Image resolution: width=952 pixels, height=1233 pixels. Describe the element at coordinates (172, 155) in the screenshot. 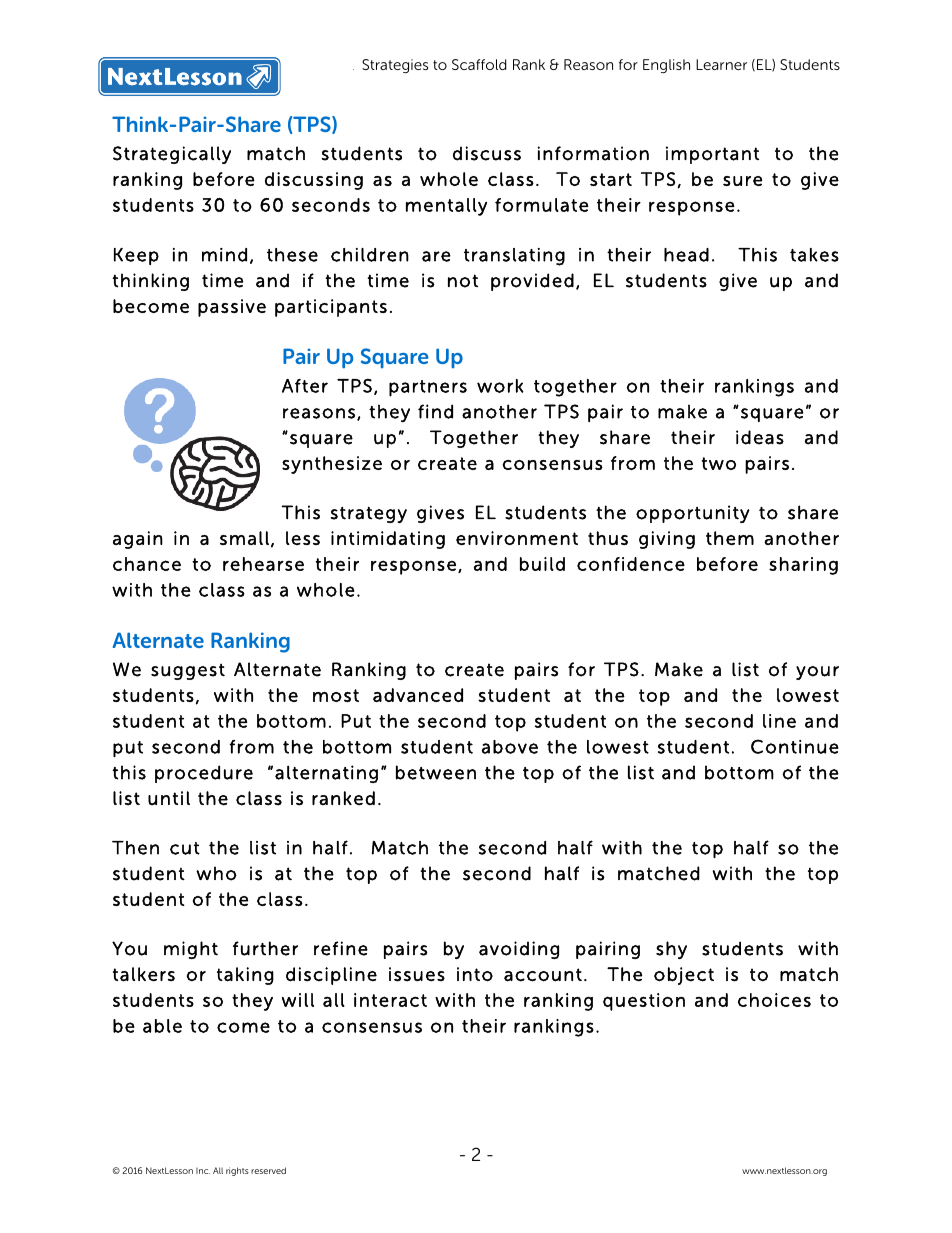

I see `Strategically` at that location.
